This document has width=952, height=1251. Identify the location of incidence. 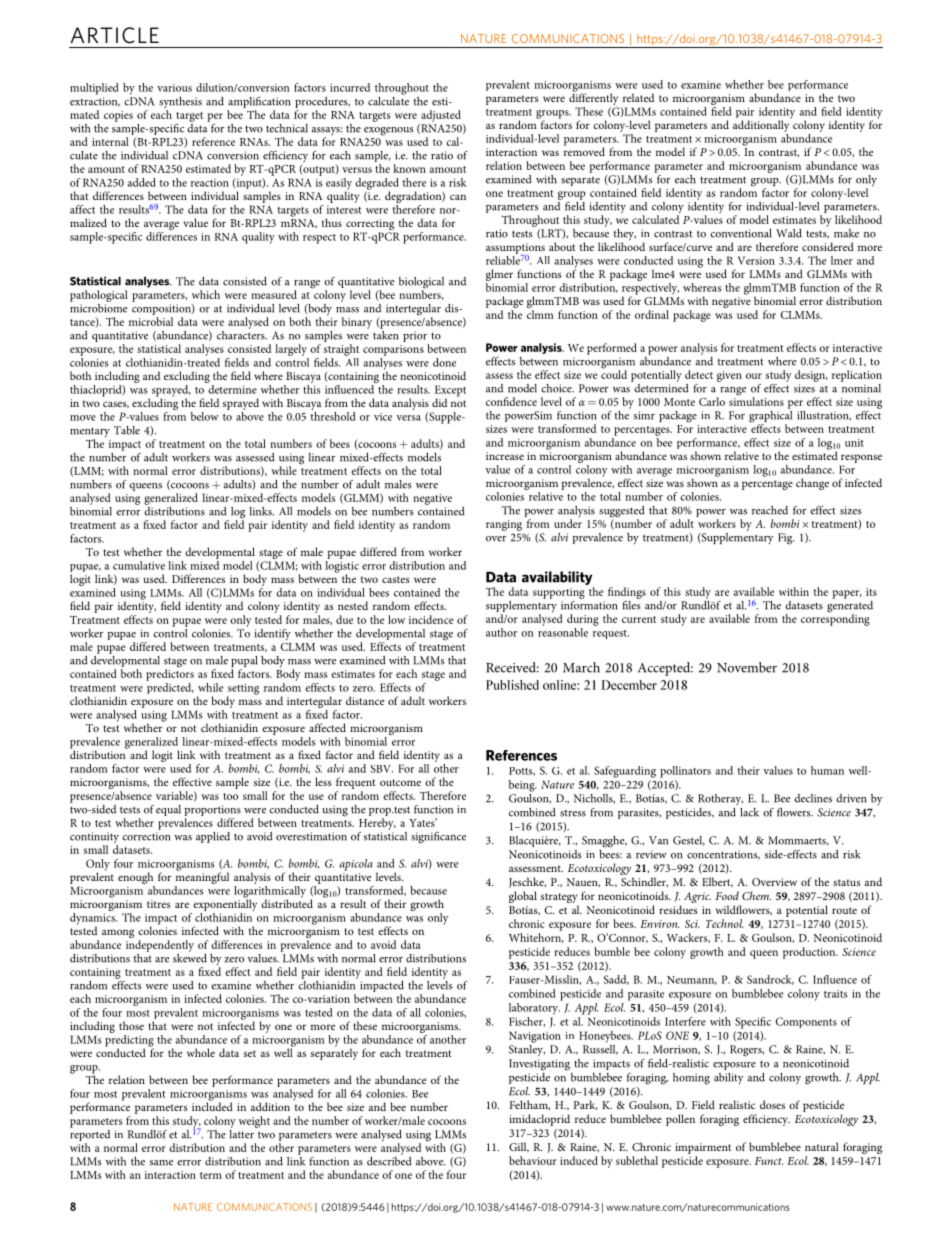
(431, 619).
